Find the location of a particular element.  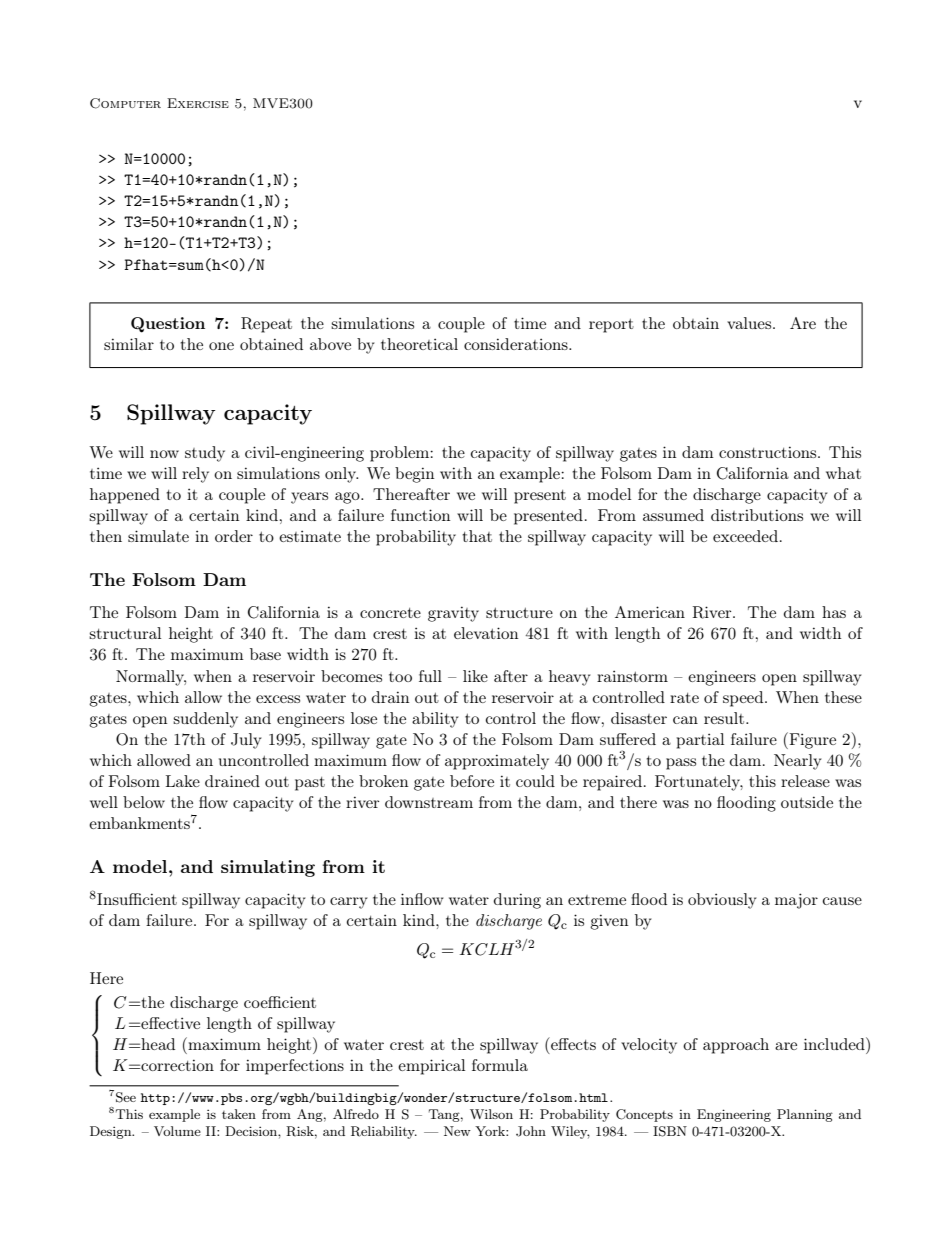

has is located at coordinates (834, 612).
